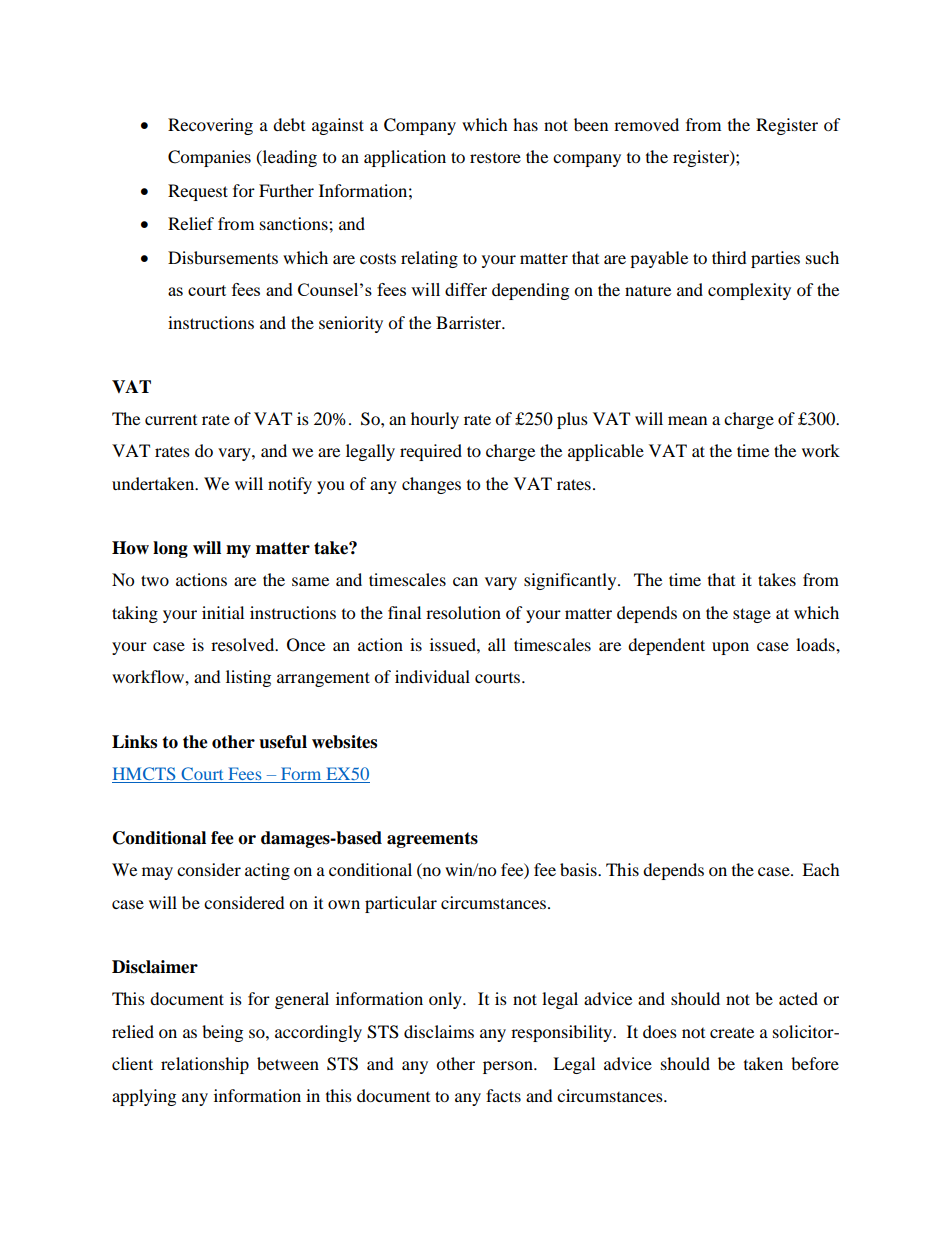 The width and height of the screenshot is (952, 1233). I want to click on Companies, so click(209, 158).
